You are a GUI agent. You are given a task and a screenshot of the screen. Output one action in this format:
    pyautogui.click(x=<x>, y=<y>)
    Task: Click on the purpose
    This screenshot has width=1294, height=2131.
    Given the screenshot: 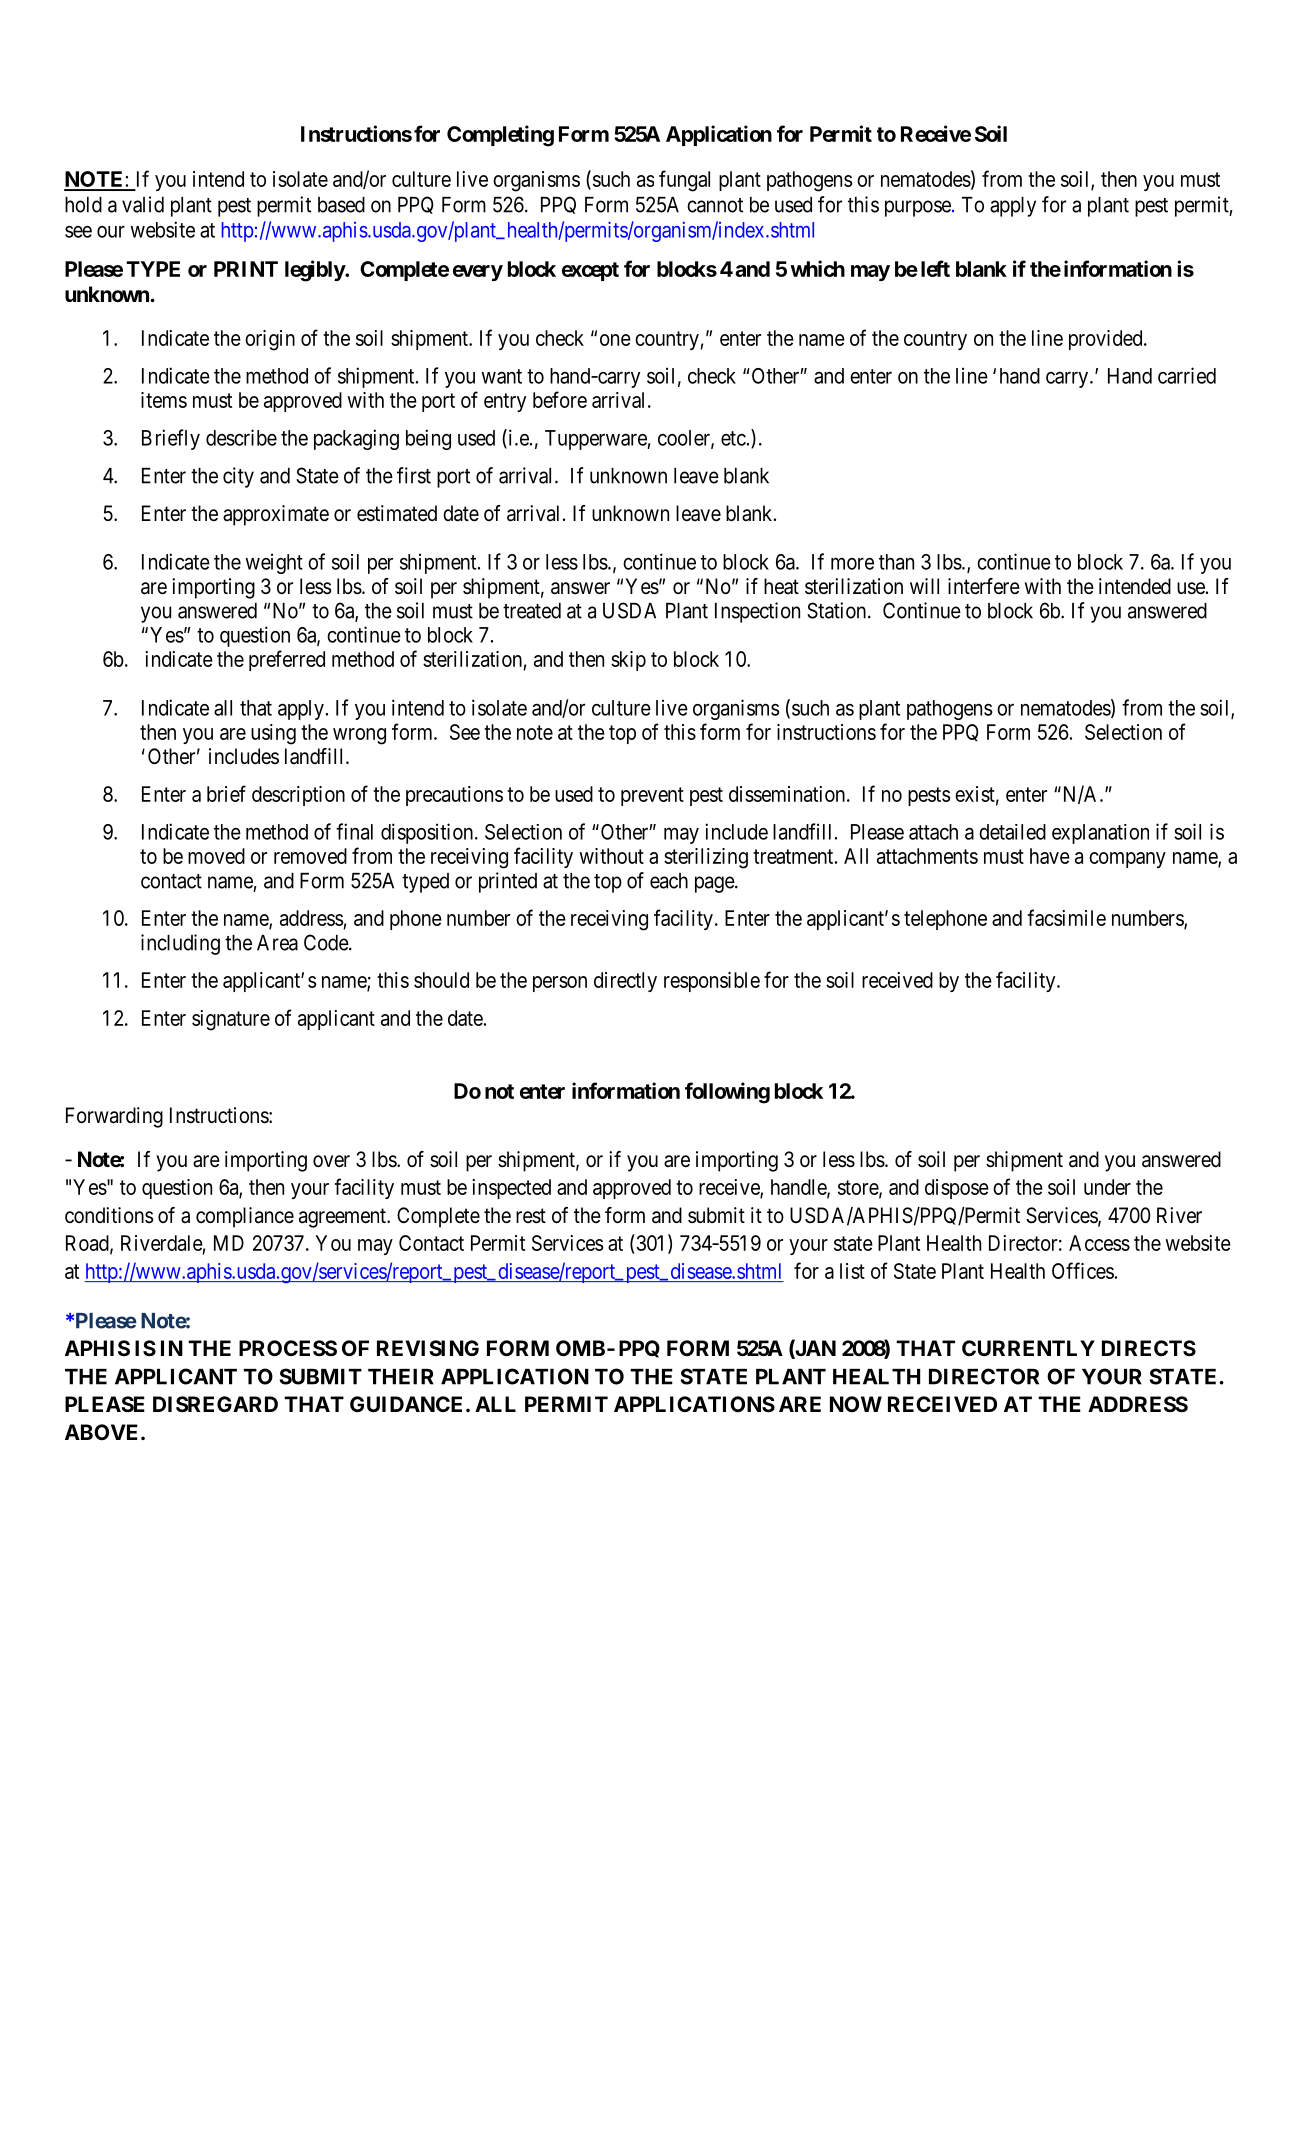 What is the action you would take?
    pyautogui.click(x=918, y=208)
